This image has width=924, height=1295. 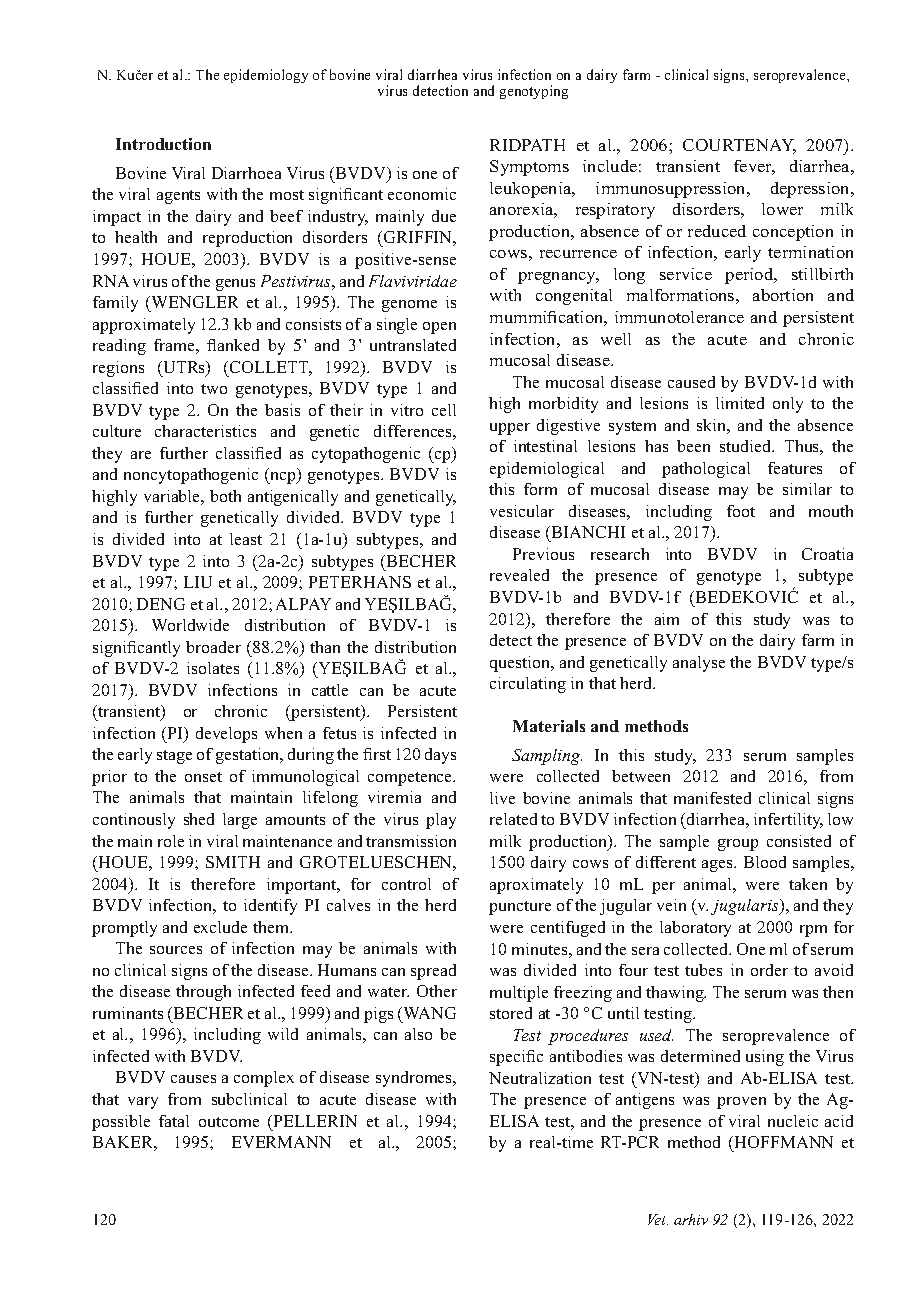 What do you see at coordinates (521, 664) in the image?
I see `question` at bounding box center [521, 664].
